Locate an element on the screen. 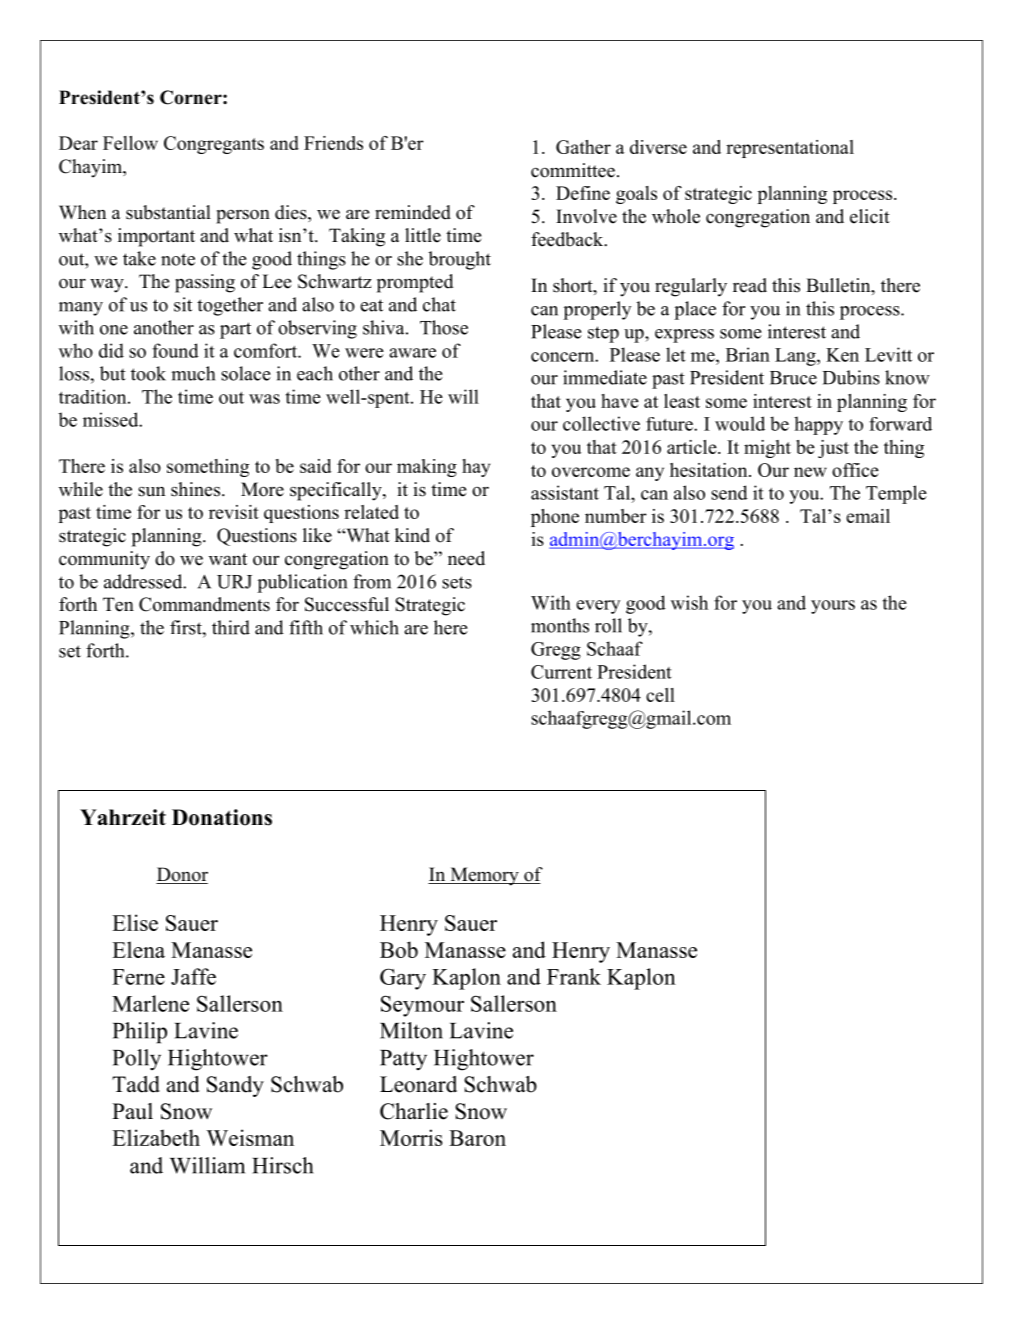  committee is located at coordinates (573, 170).
